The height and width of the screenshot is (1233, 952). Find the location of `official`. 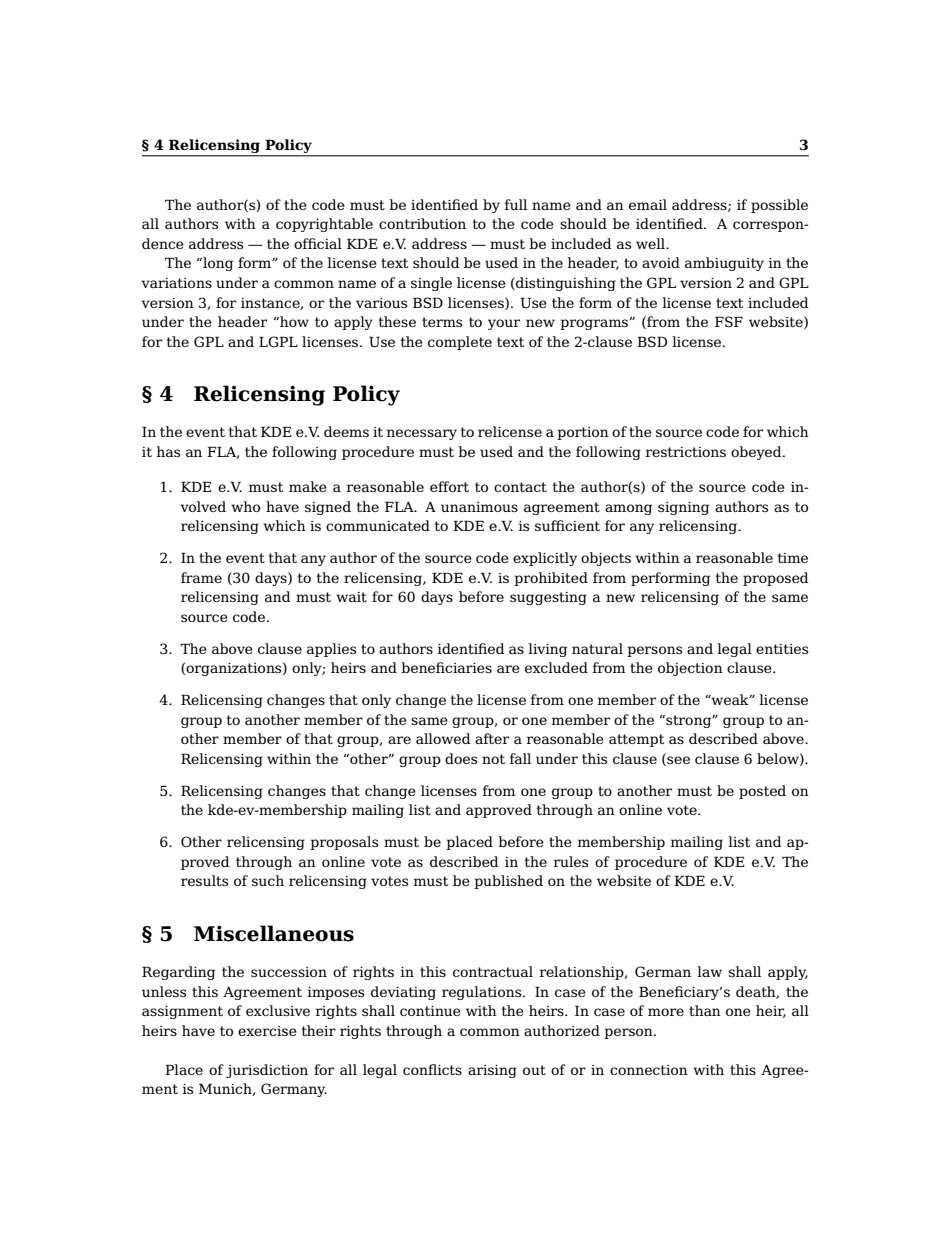

official is located at coordinates (318, 243).
